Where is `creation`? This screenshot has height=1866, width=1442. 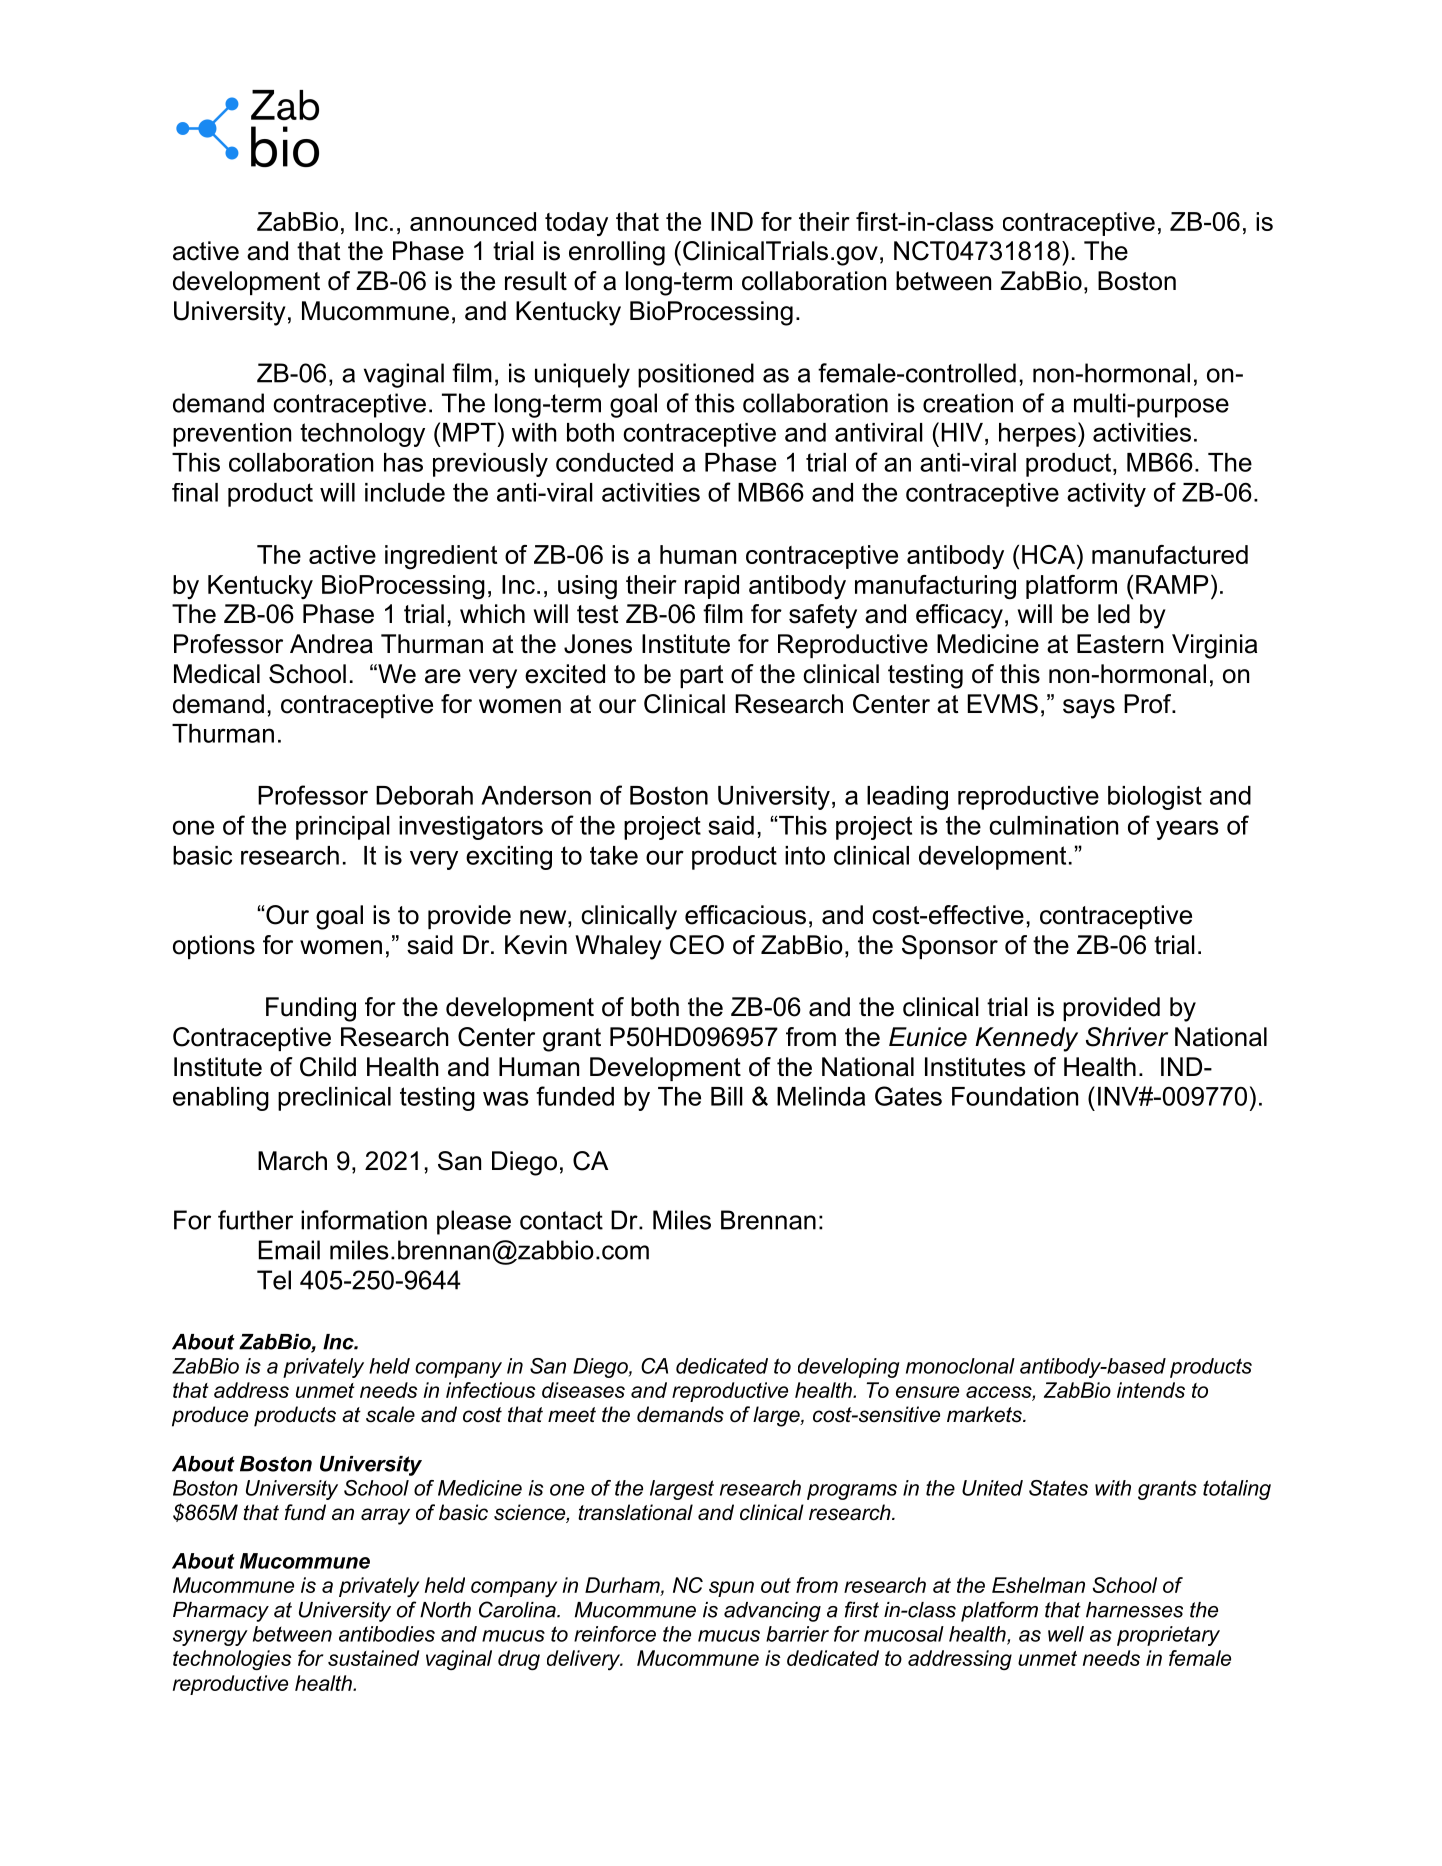
creation is located at coordinates (968, 403).
